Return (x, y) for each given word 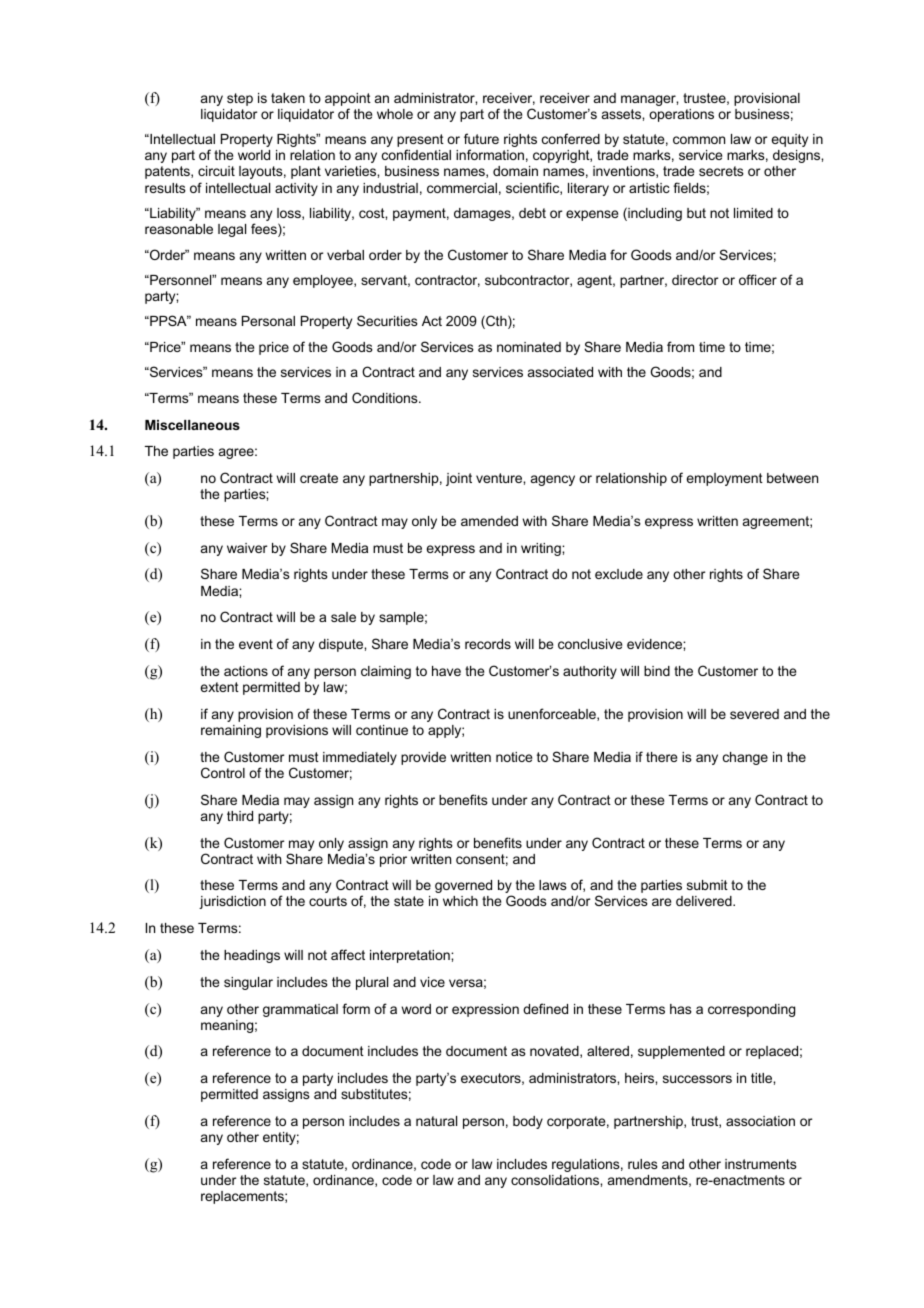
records (488, 644)
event (256, 644)
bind (657, 671)
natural (436, 1121)
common (699, 140)
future (481, 138)
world (254, 155)
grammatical (300, 1010)
